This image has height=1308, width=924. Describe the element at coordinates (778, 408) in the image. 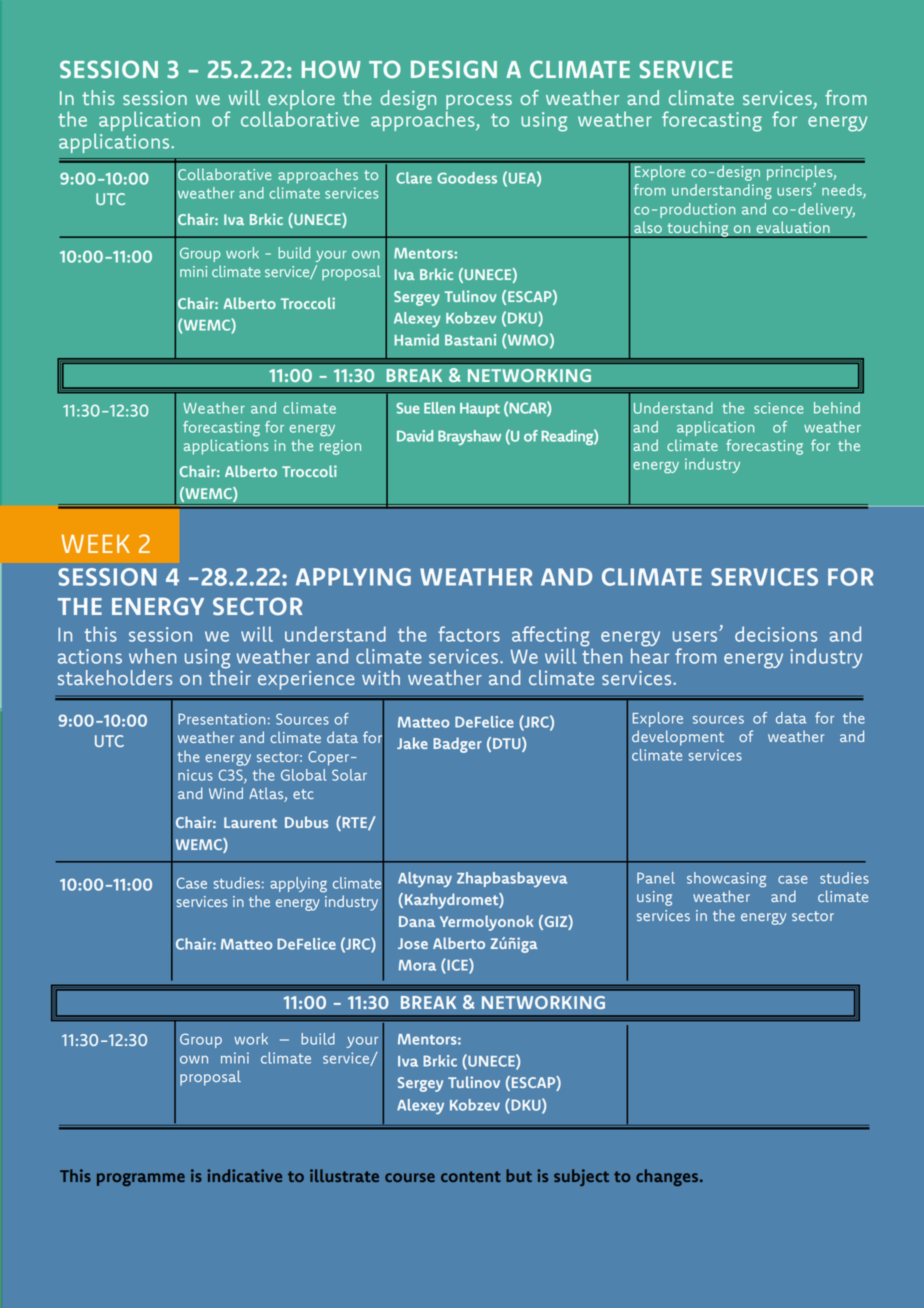

I see `science` at that location.
